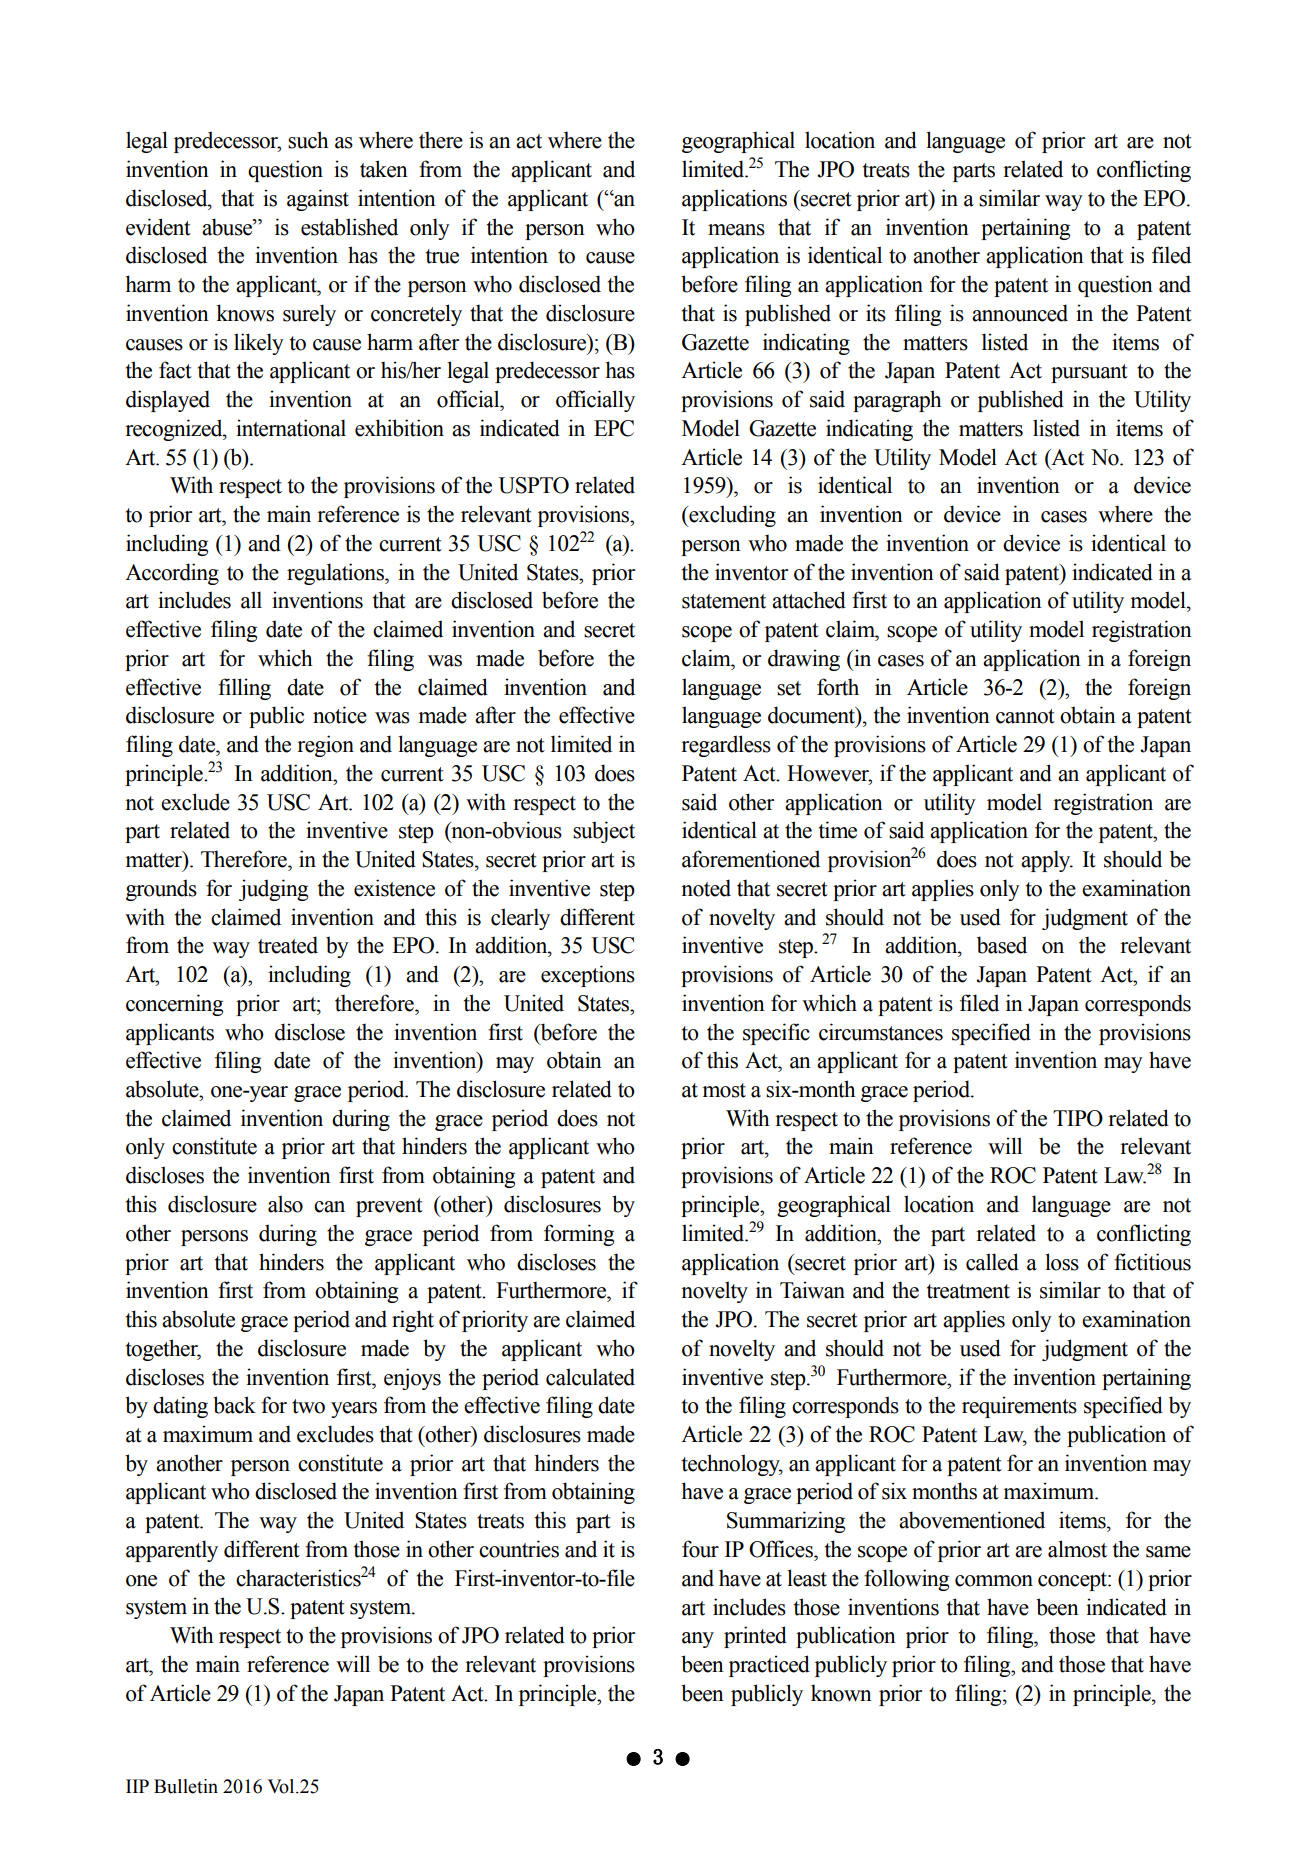 Image resolution: width=1316 pixels, height=1862 pixels. I want to click on calculated, so click(590, 1377).
